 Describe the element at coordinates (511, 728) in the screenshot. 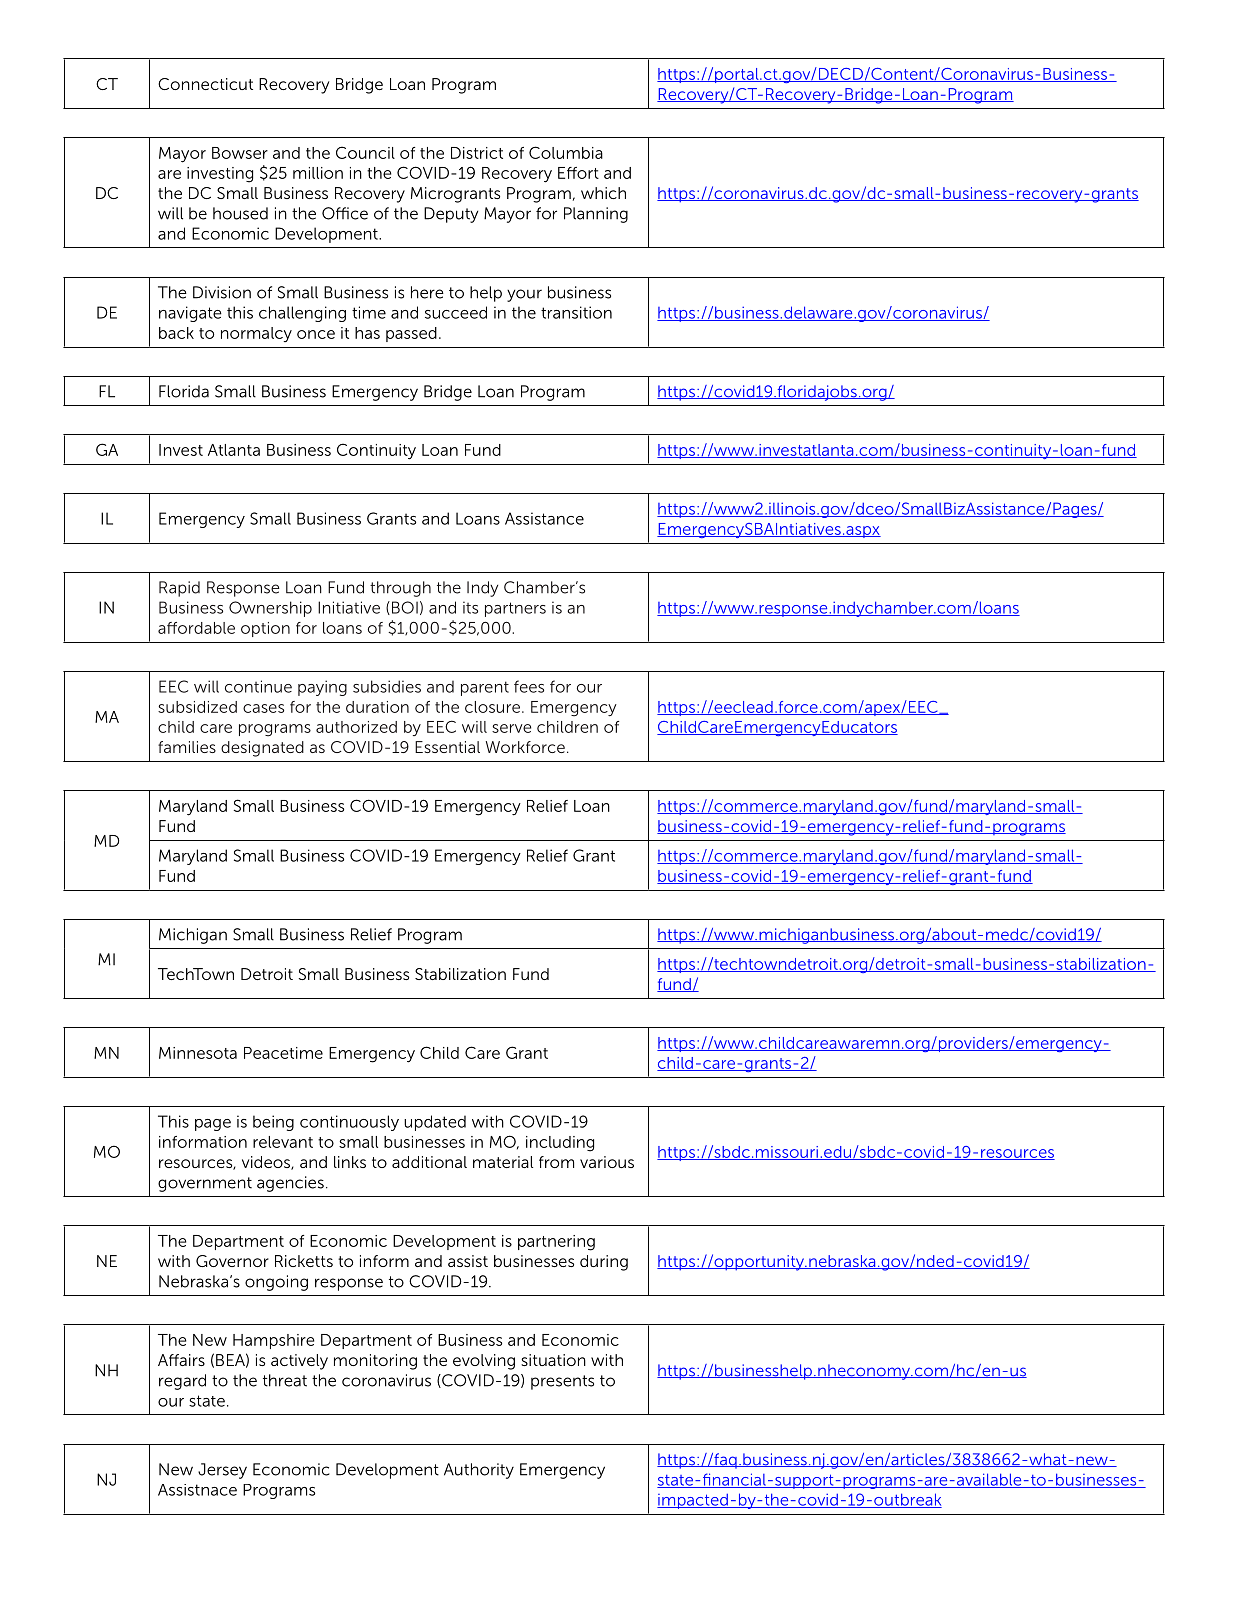

I see `serve` at that location.
